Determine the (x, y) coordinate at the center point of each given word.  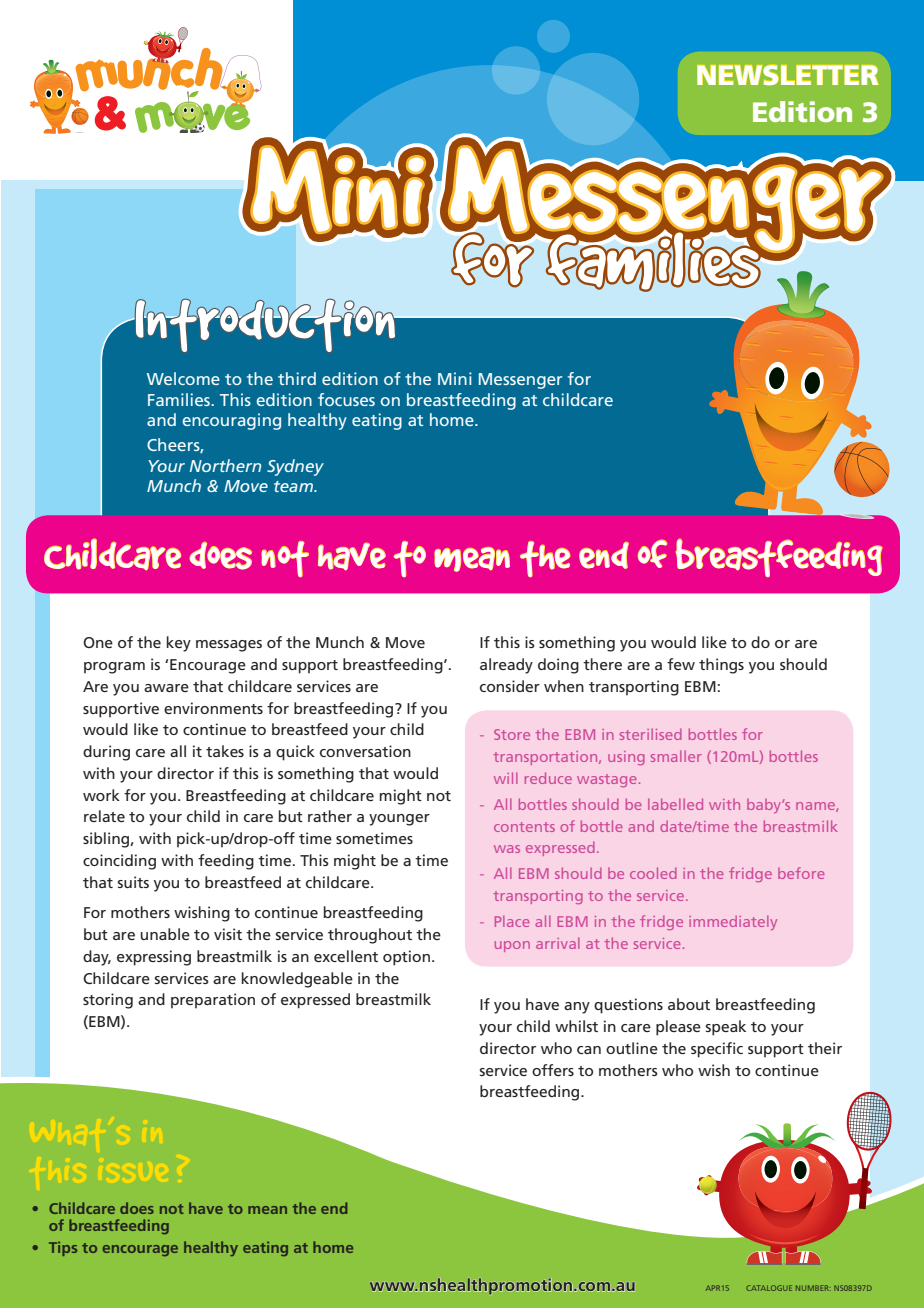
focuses (346, 399)
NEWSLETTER (787, 75)
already (506, 666)
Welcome (183, 378)
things (721, 666)
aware (166, 688)
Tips (63, 1249)
